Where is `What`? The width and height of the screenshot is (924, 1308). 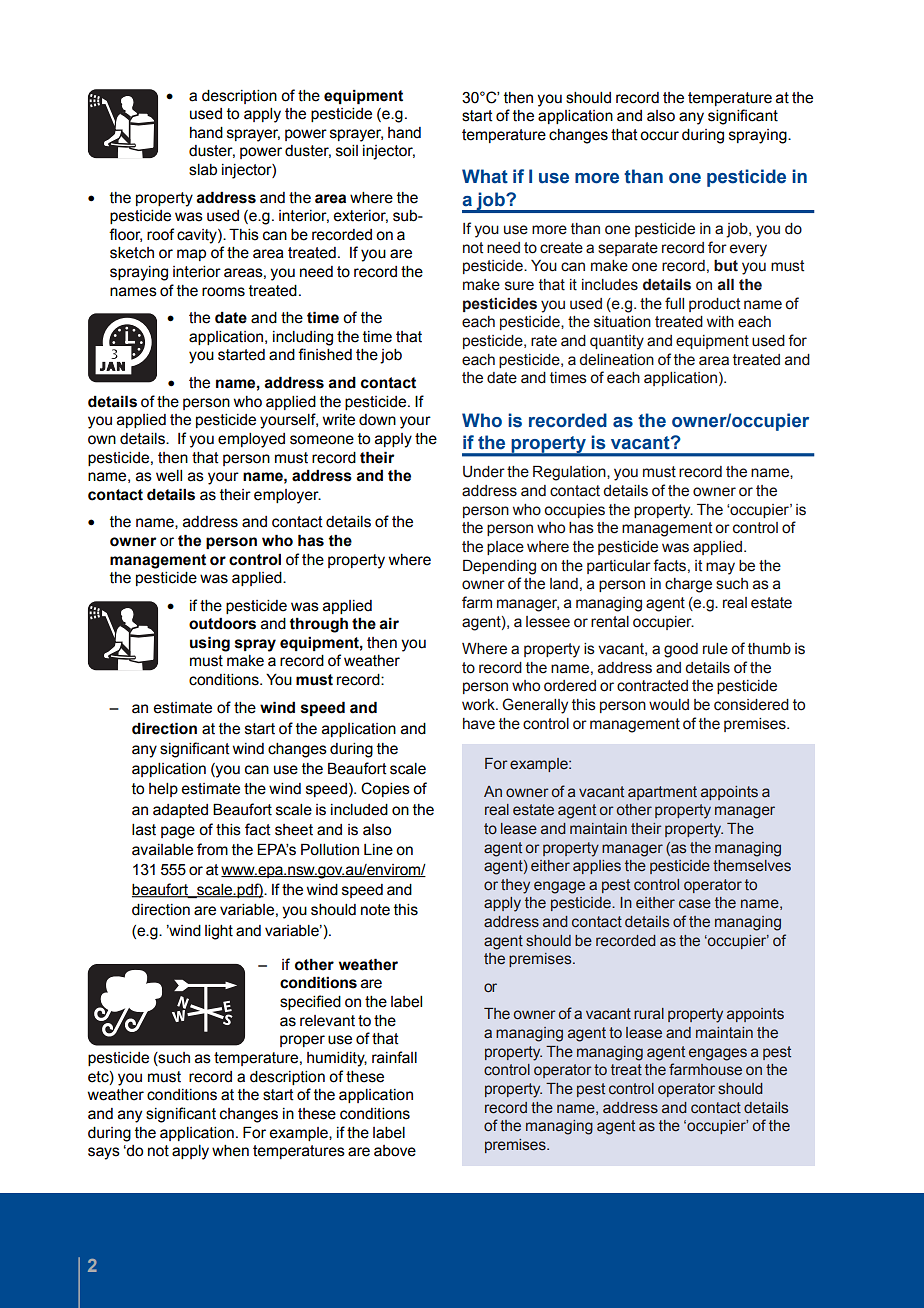 What is located at coordinates (485, 176).
